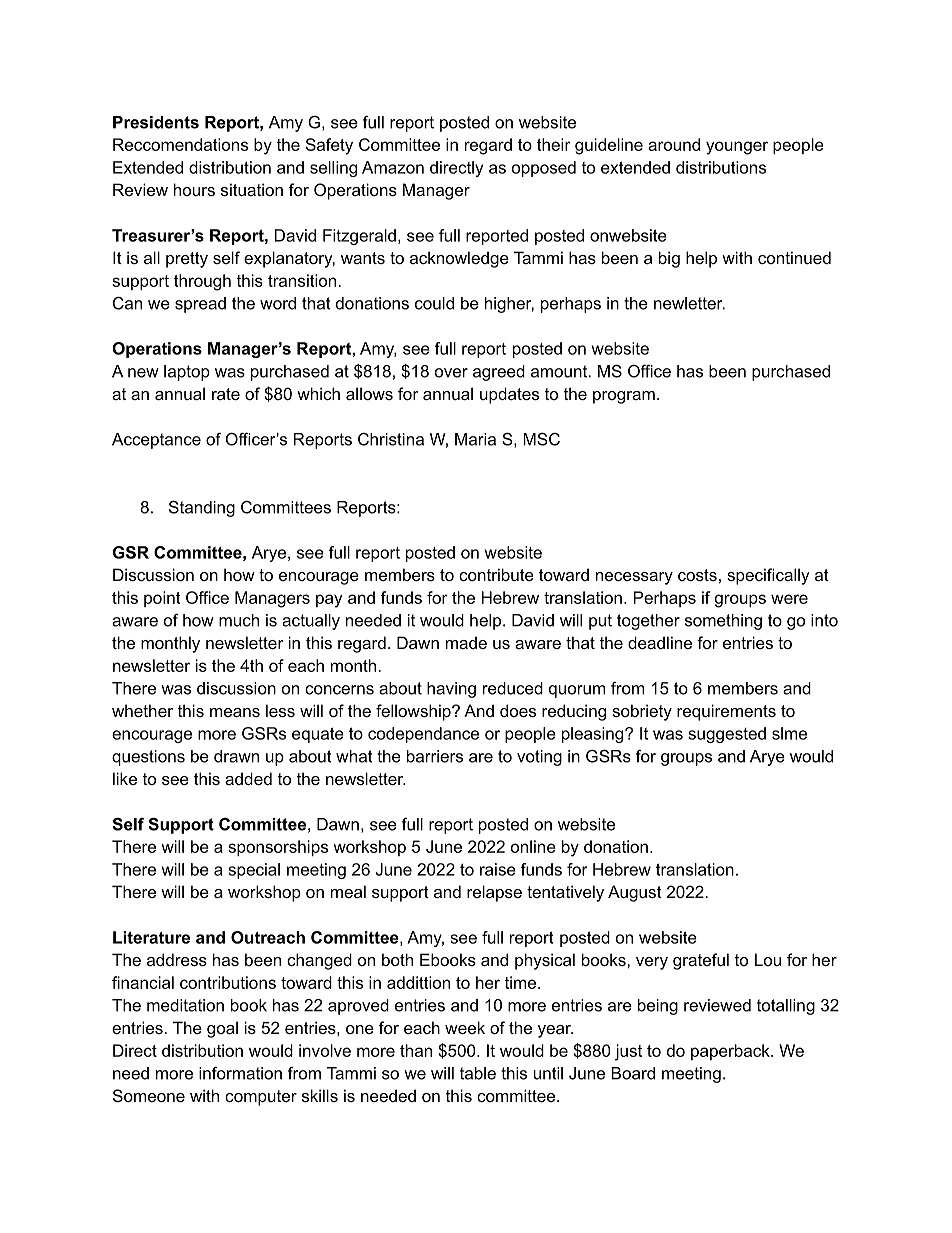 The width and height of the image is (952, 1233). I want to click on laptop, so click(187, 373).
